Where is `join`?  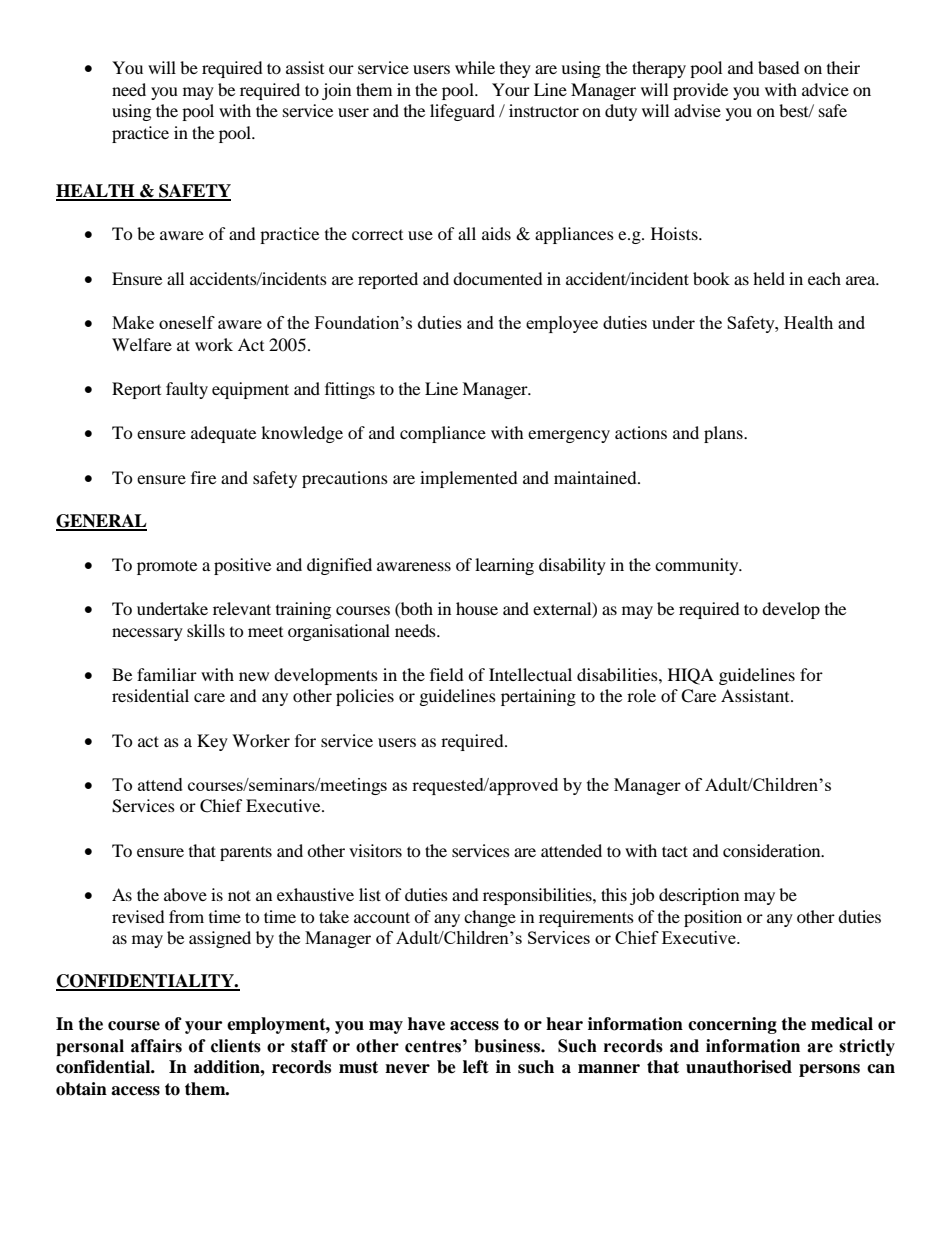 join is located at coordinates (336, 91).
